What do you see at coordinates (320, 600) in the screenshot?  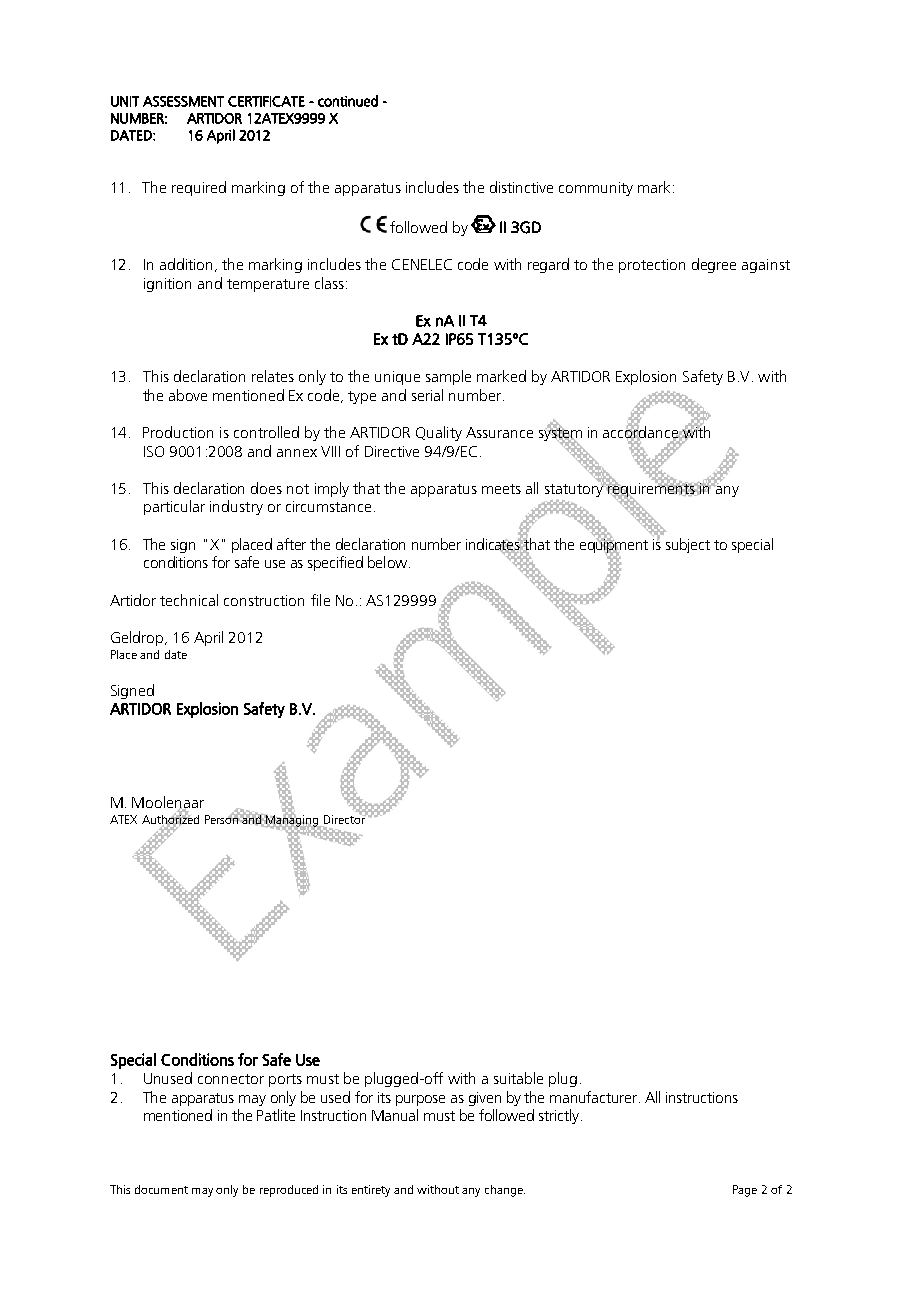 I see `file` at bounding box center [320, 600].
